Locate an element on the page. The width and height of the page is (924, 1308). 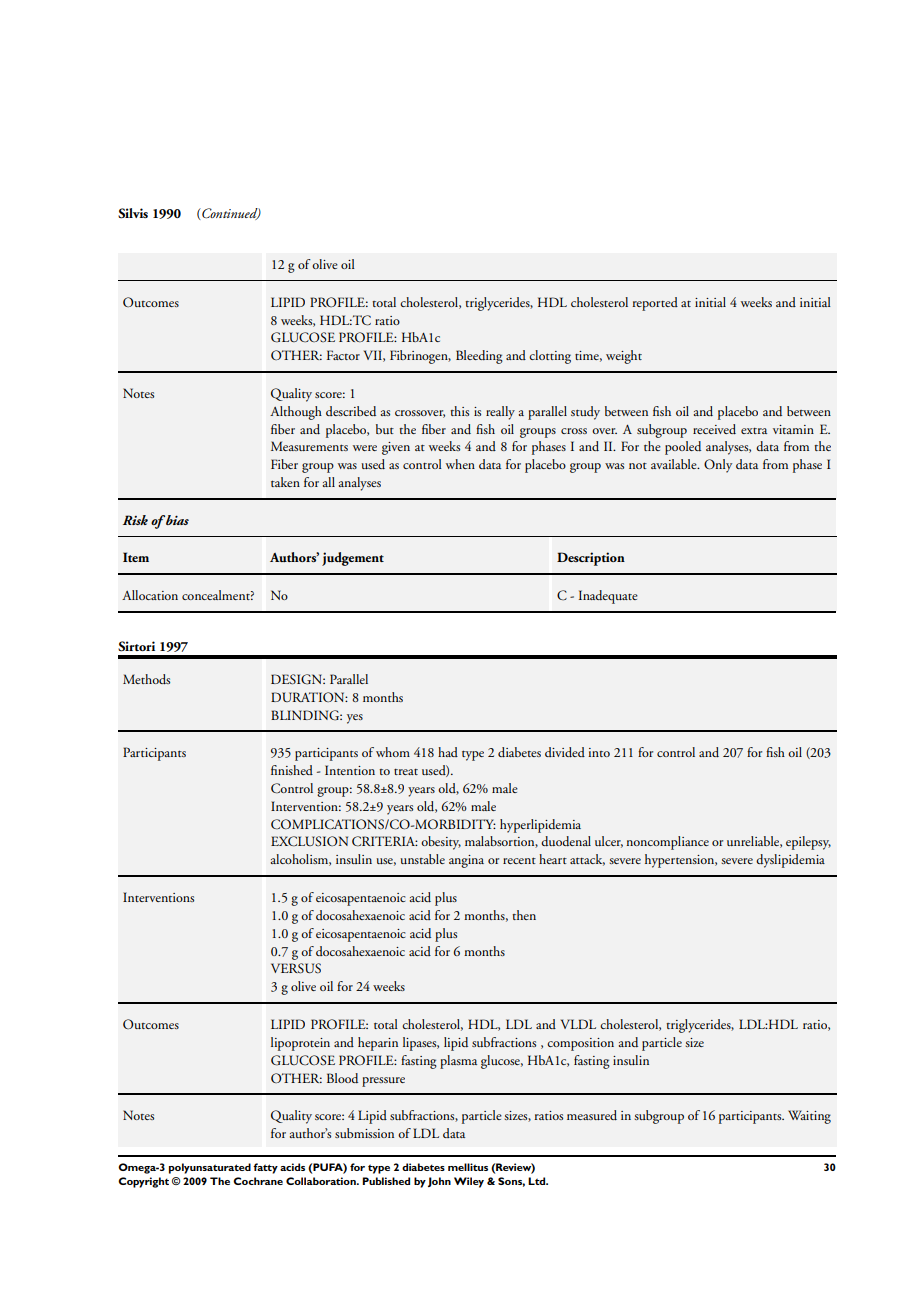
Description is located at coordinates (591, 559).
